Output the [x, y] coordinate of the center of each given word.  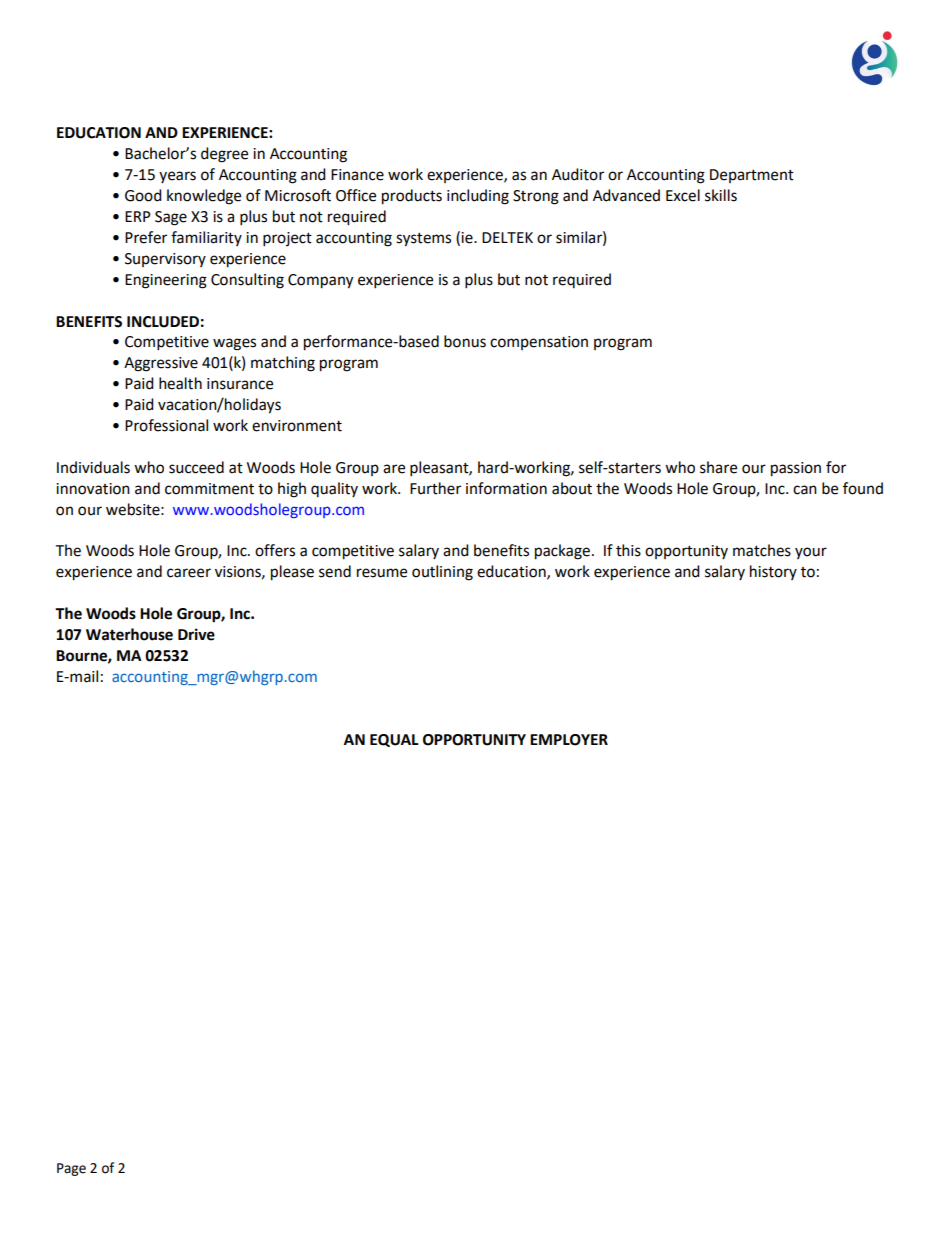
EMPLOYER [569, 740]
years [177, 177]
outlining [442, 573]
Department [752, 176]
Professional [166, 425]
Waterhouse [129, 634]
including [478, 197]
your [811, 553]
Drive [196, 634]
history [773, 572]
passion [796, 469]
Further [435, 488]
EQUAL [394, 740]
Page [71, 1169]
